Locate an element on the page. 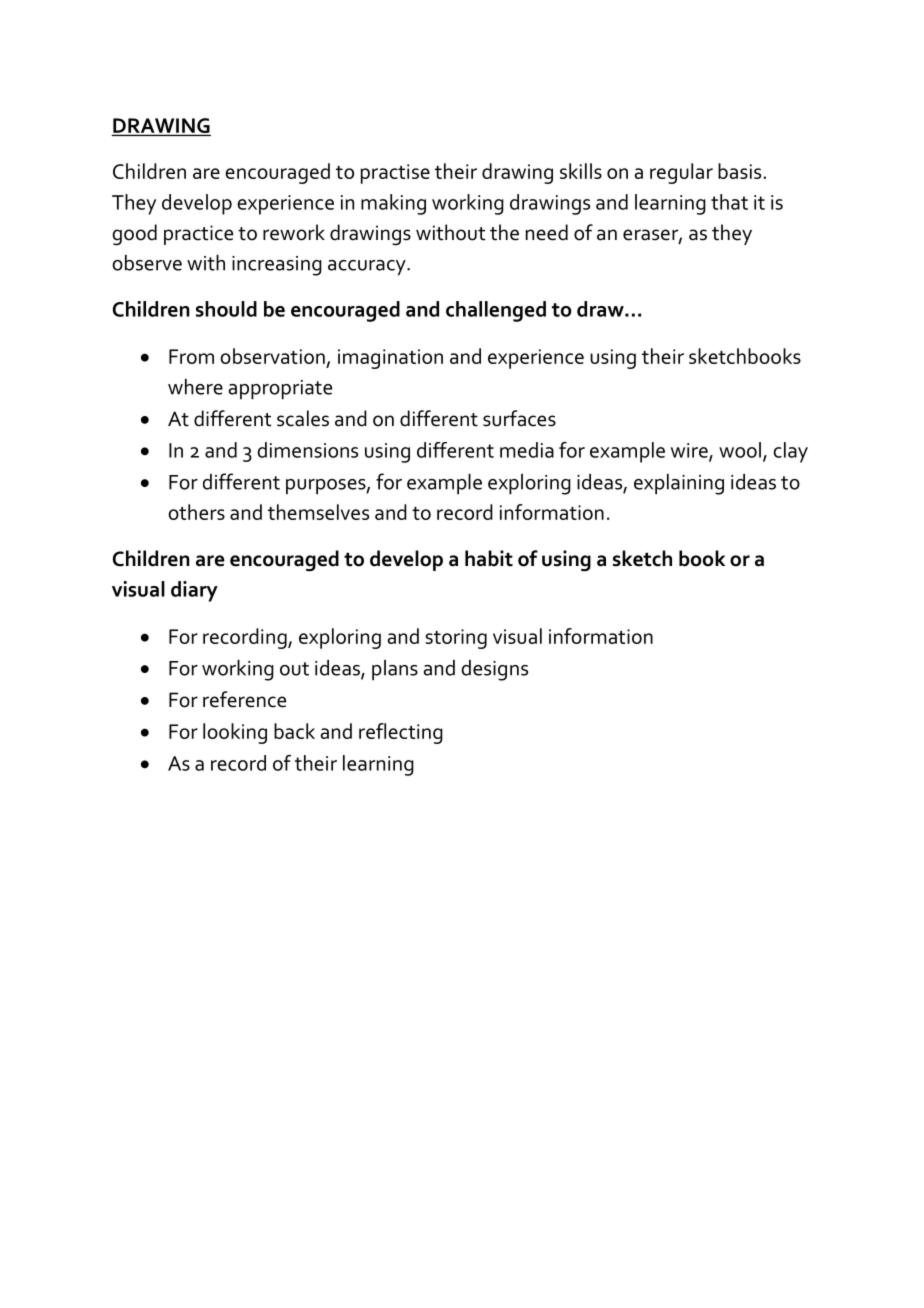 This document has width=924, height=1308. practise is located at coordinates (395, 174).
